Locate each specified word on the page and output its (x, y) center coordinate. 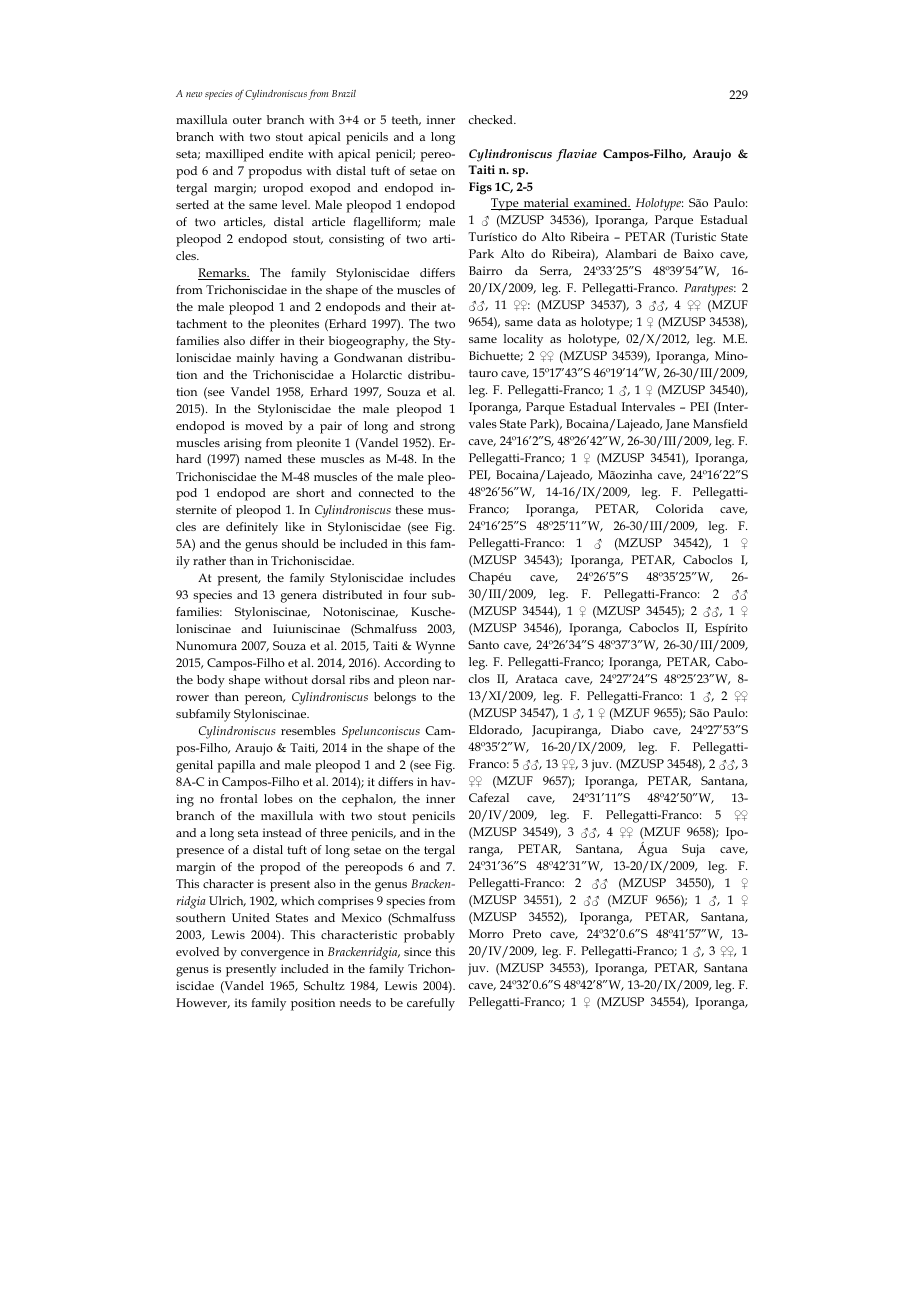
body (211, 681)
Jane (677, 425)
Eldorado (495, 730)
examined (601, 204)
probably (429, 936)
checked (492, 119)
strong (437, 428)
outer (247, 120)
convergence (275, 955)
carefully (431, 1004)
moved (264, 425)
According (412, 664)
